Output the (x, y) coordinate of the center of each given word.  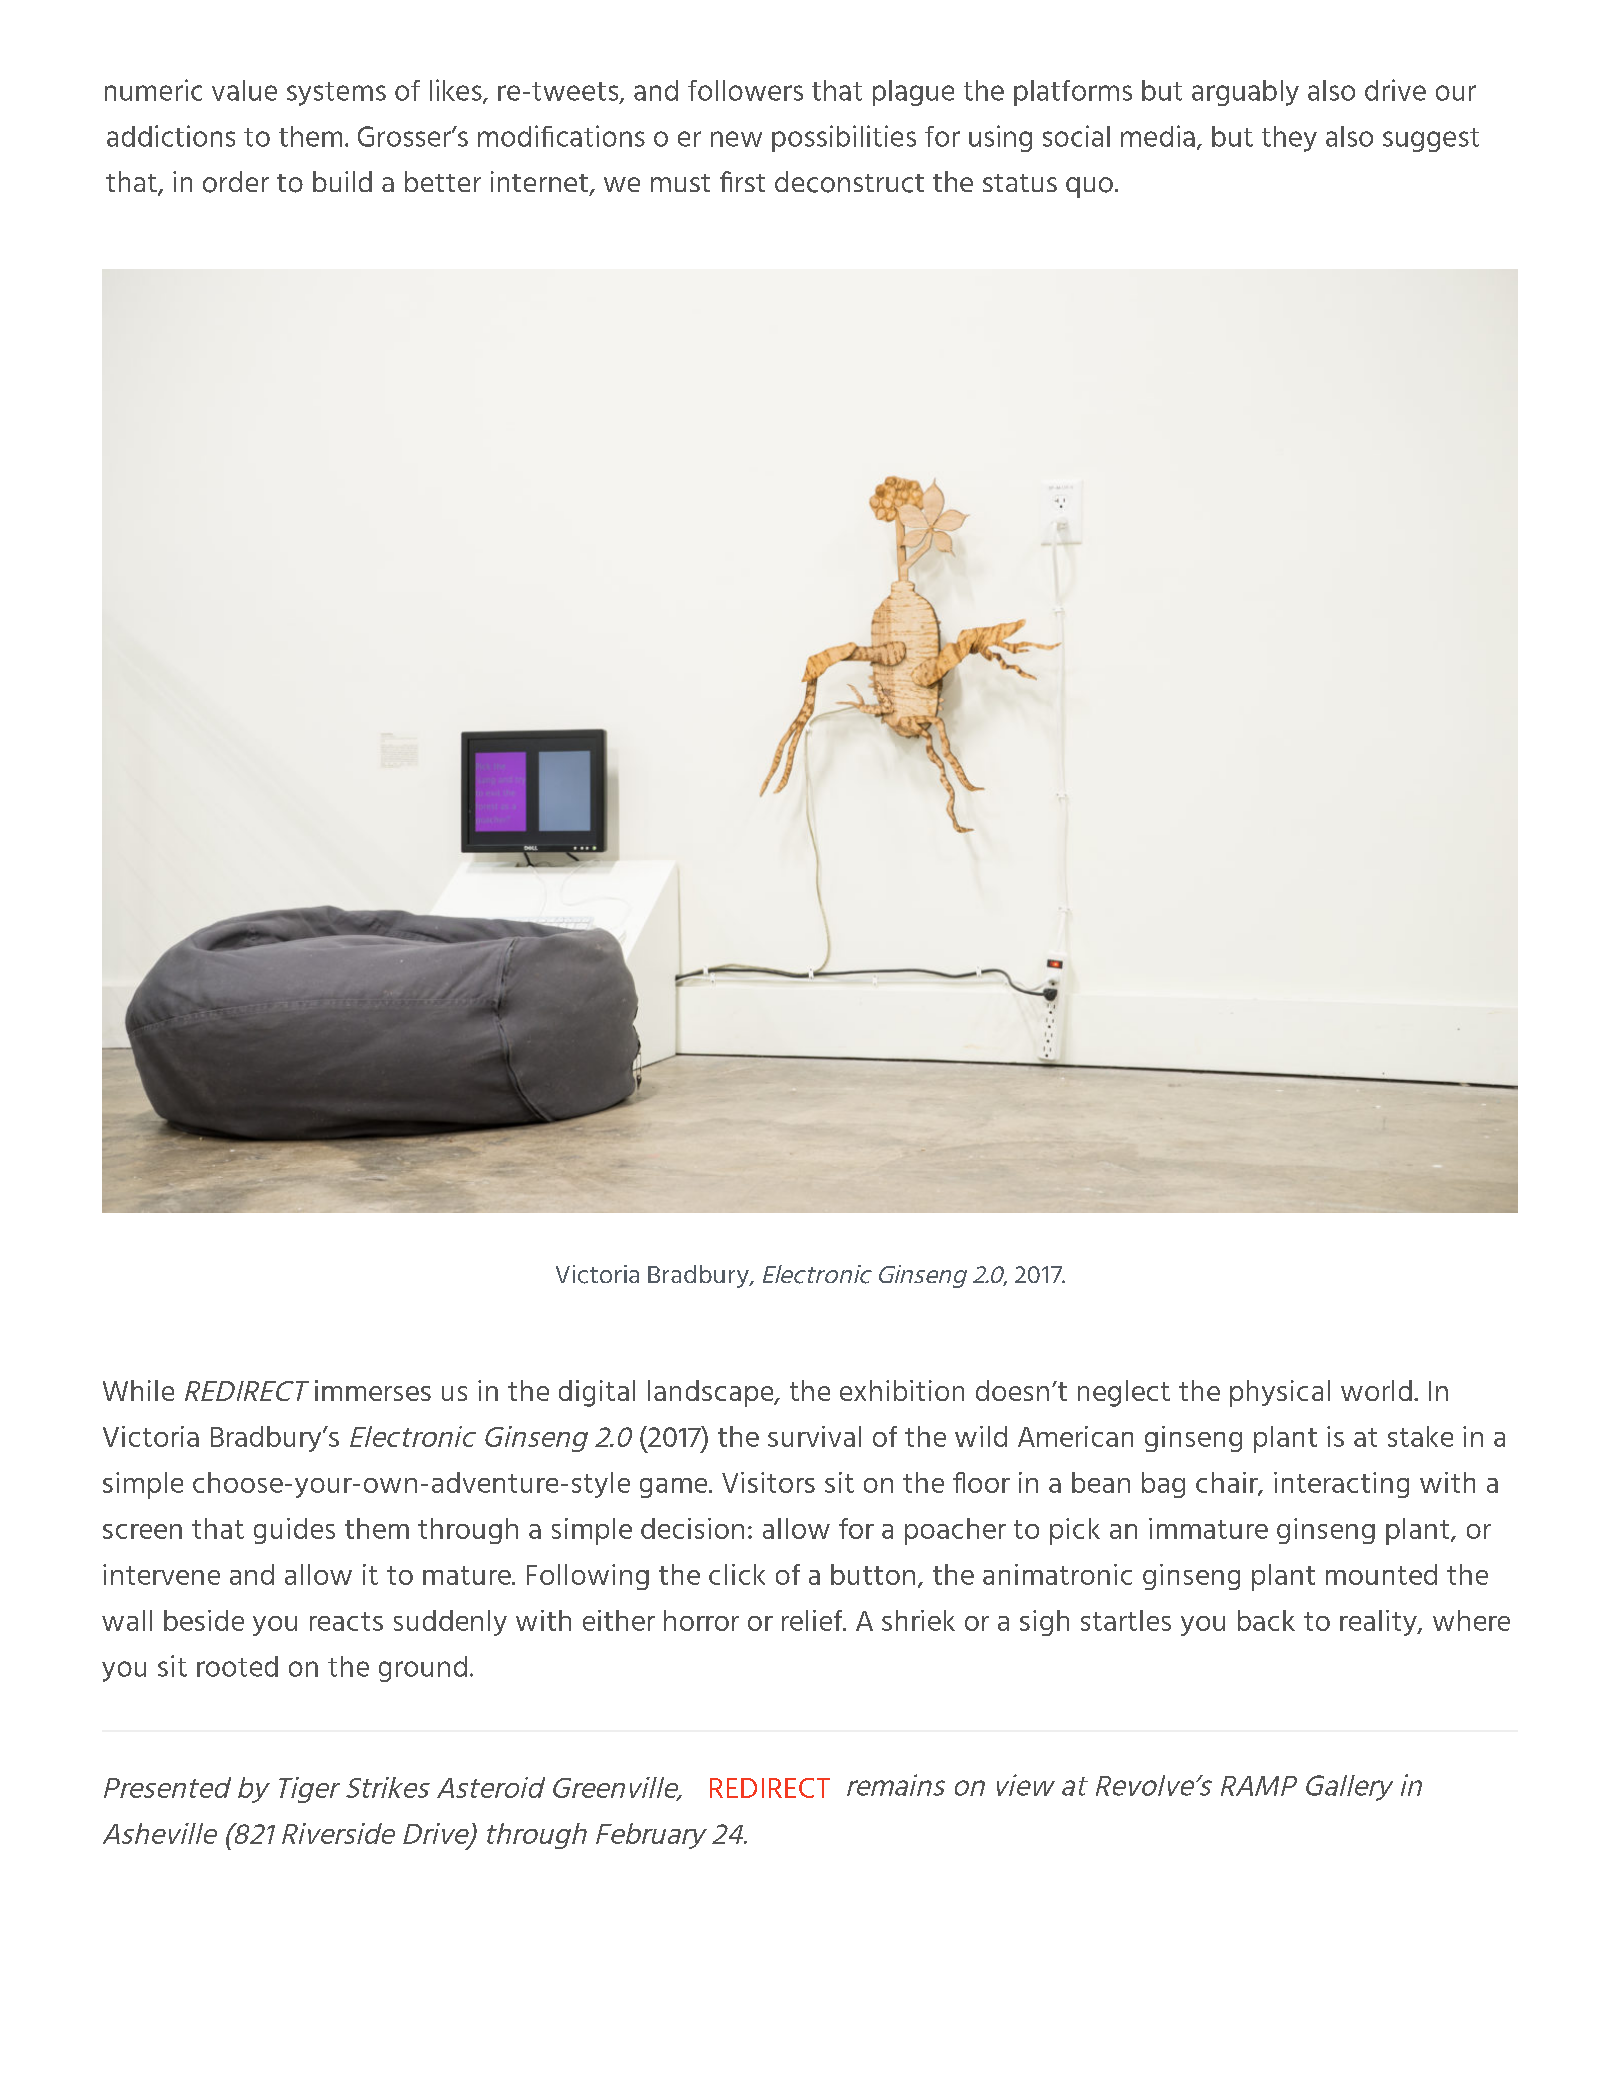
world (1376, 1390)
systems (336, 94)
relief (813, 1620)
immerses (373, 1390)
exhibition (902, 1390)
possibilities (844, 138)
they (1289, 139)
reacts (346, 1621)
